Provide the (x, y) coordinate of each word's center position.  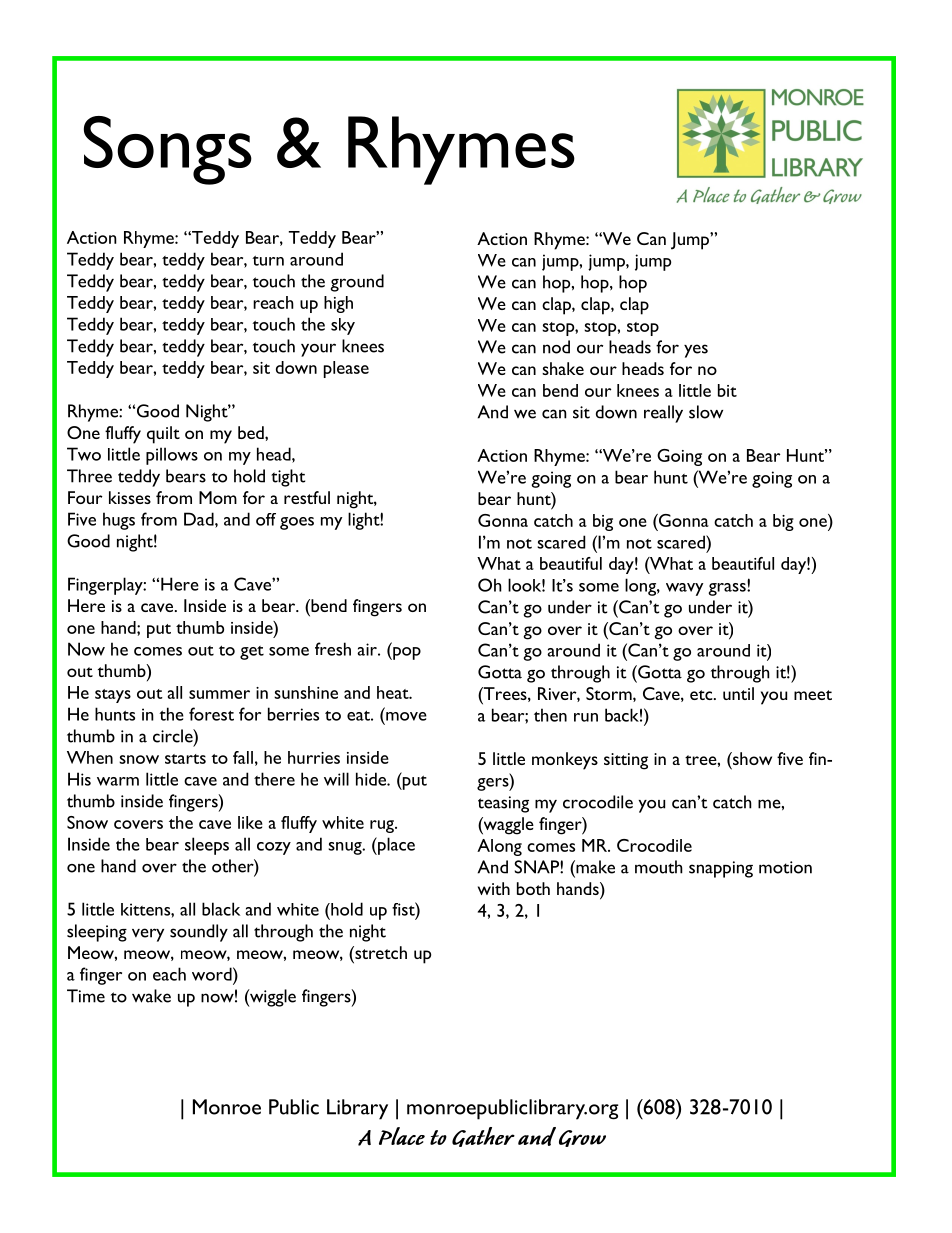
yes (696, 351)
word (213, 974)
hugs (119, 521)
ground (357, 283)
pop (406, 653)
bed (252, 432)
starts (185, 759)
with (494, 888)
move (406, 716)
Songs (168, 150)
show (751, 758)
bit (727, 390)
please (346, 369)
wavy (684, 589)
